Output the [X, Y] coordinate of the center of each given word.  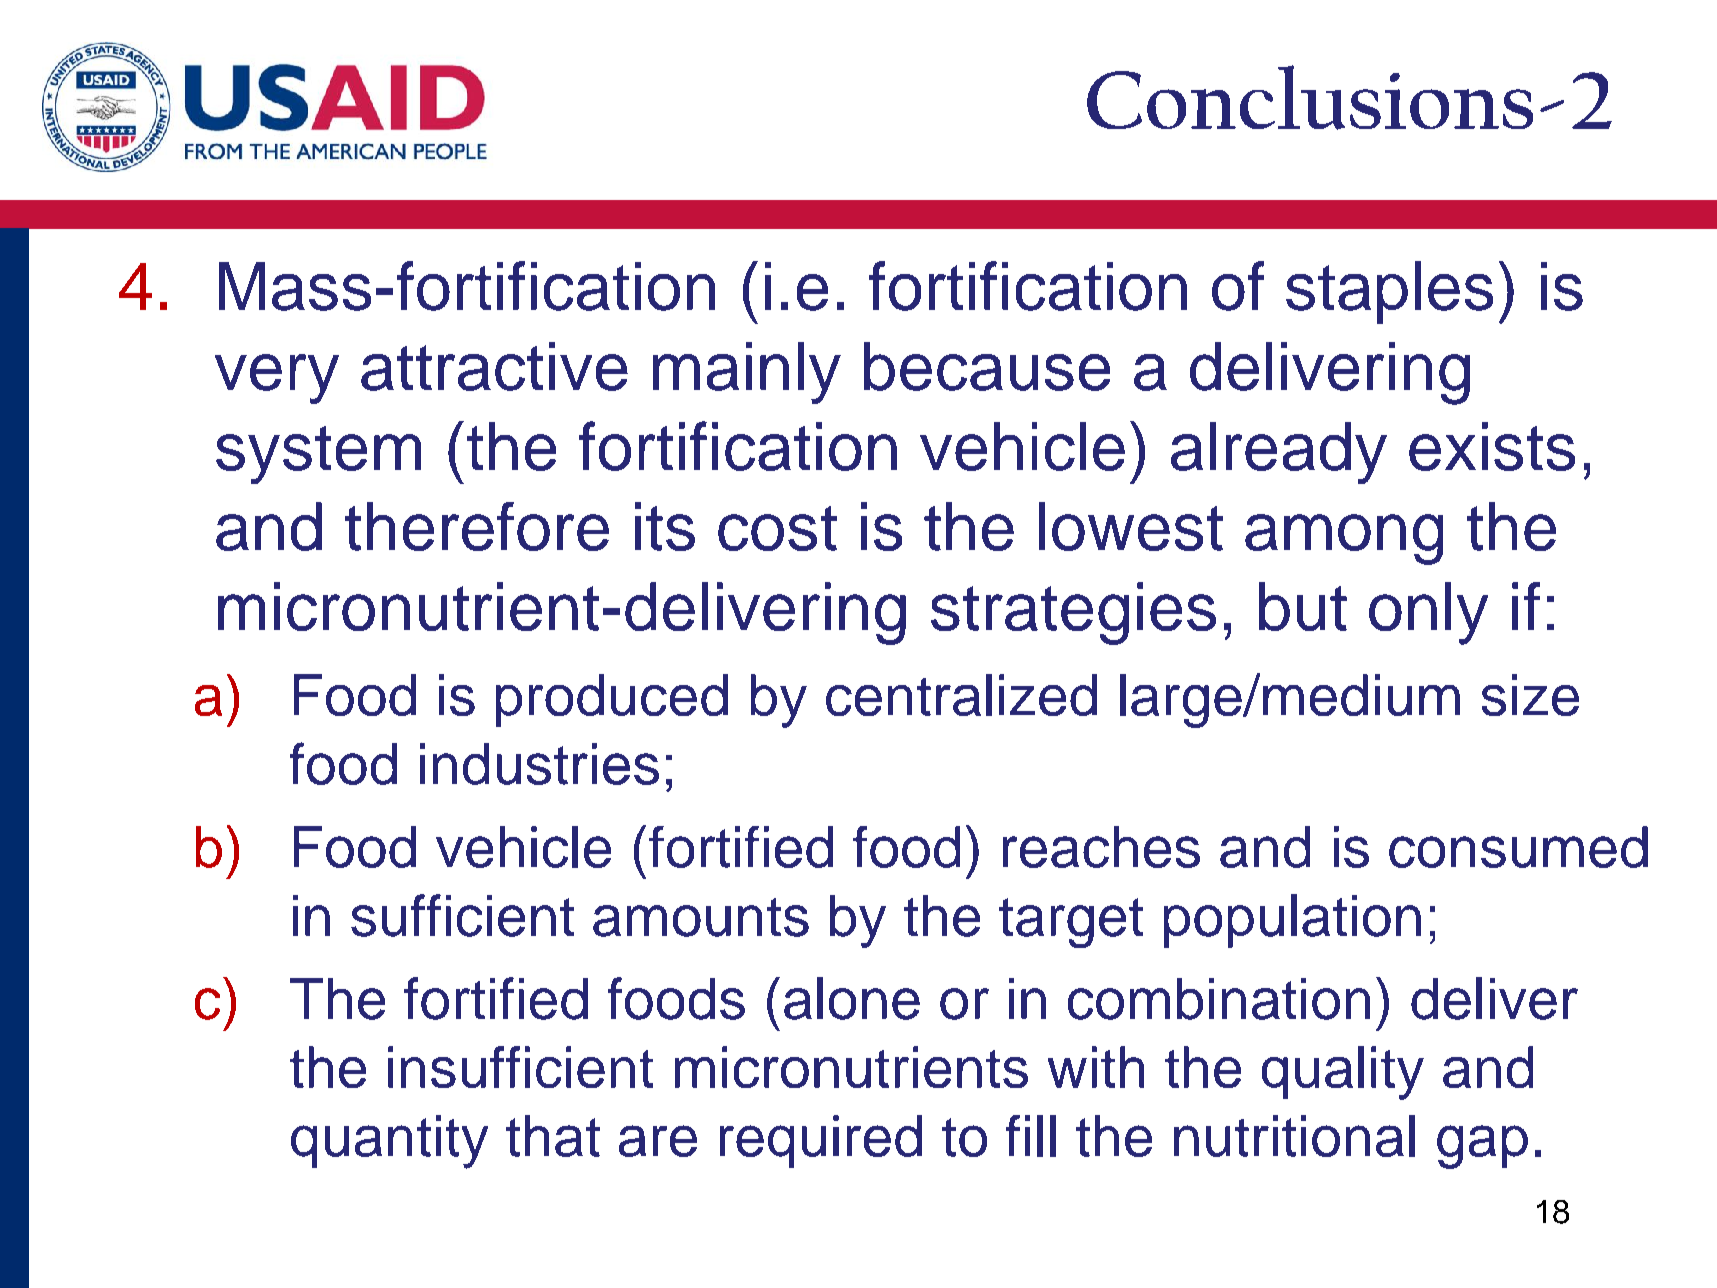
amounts [701, 917]
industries [539, 764]
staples [1389, 292]
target [1071, 923]
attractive [494, 366]
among [1344, 539]
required [821, 1141]
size [1530, 695]
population [1292, 921]
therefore [477, 526]
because [987, 366]
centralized [961, 695]
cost [777, 528]
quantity [389, 1142]
